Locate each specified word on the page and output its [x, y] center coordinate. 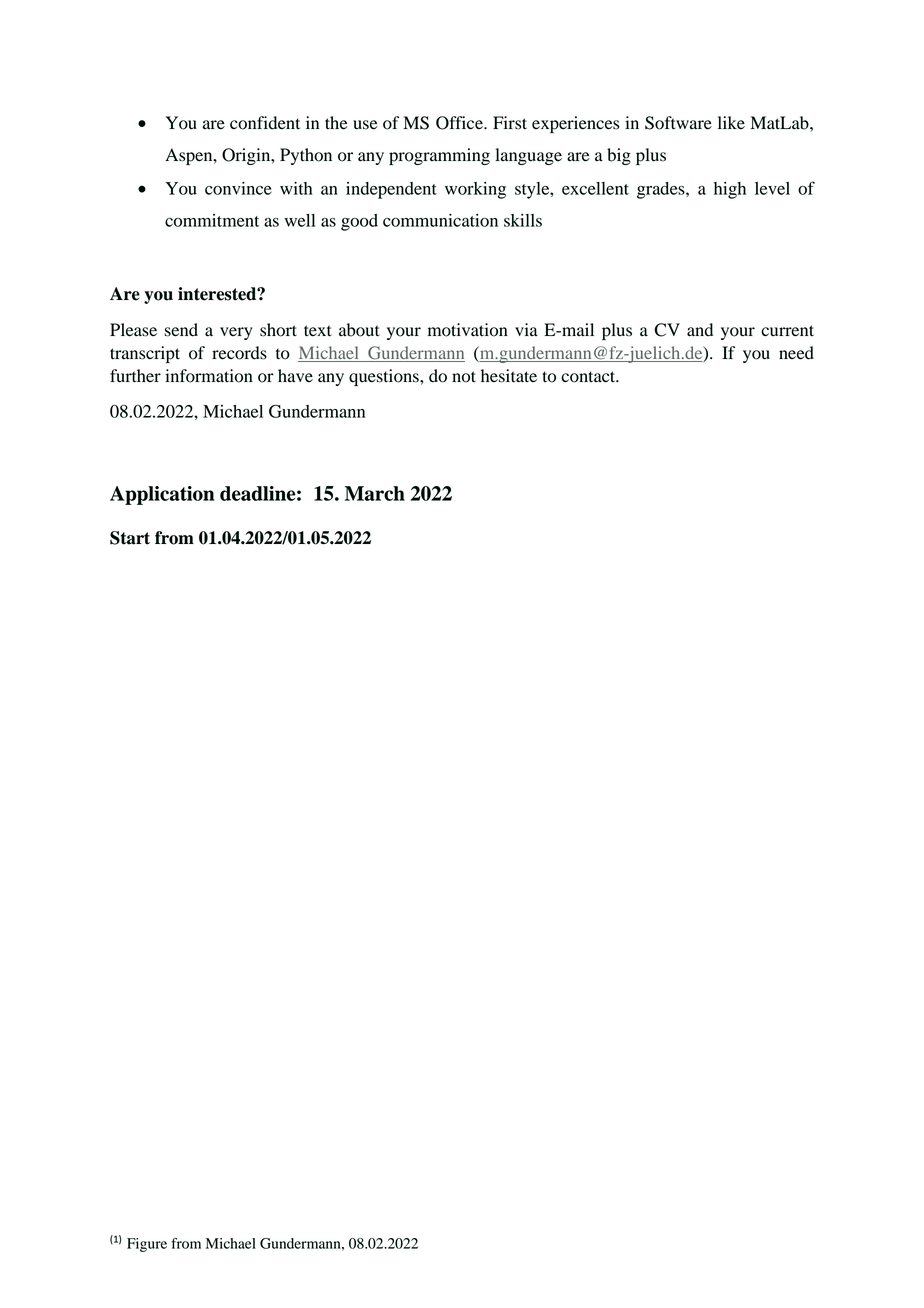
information [209, 376]
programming [439, 156]
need [796, 353]
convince [238, 188]
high [730, 190]
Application [162, 495]
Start [130, 538]
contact [589, 377]
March [375, 493]
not [464, 377]
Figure [147, 1245]
